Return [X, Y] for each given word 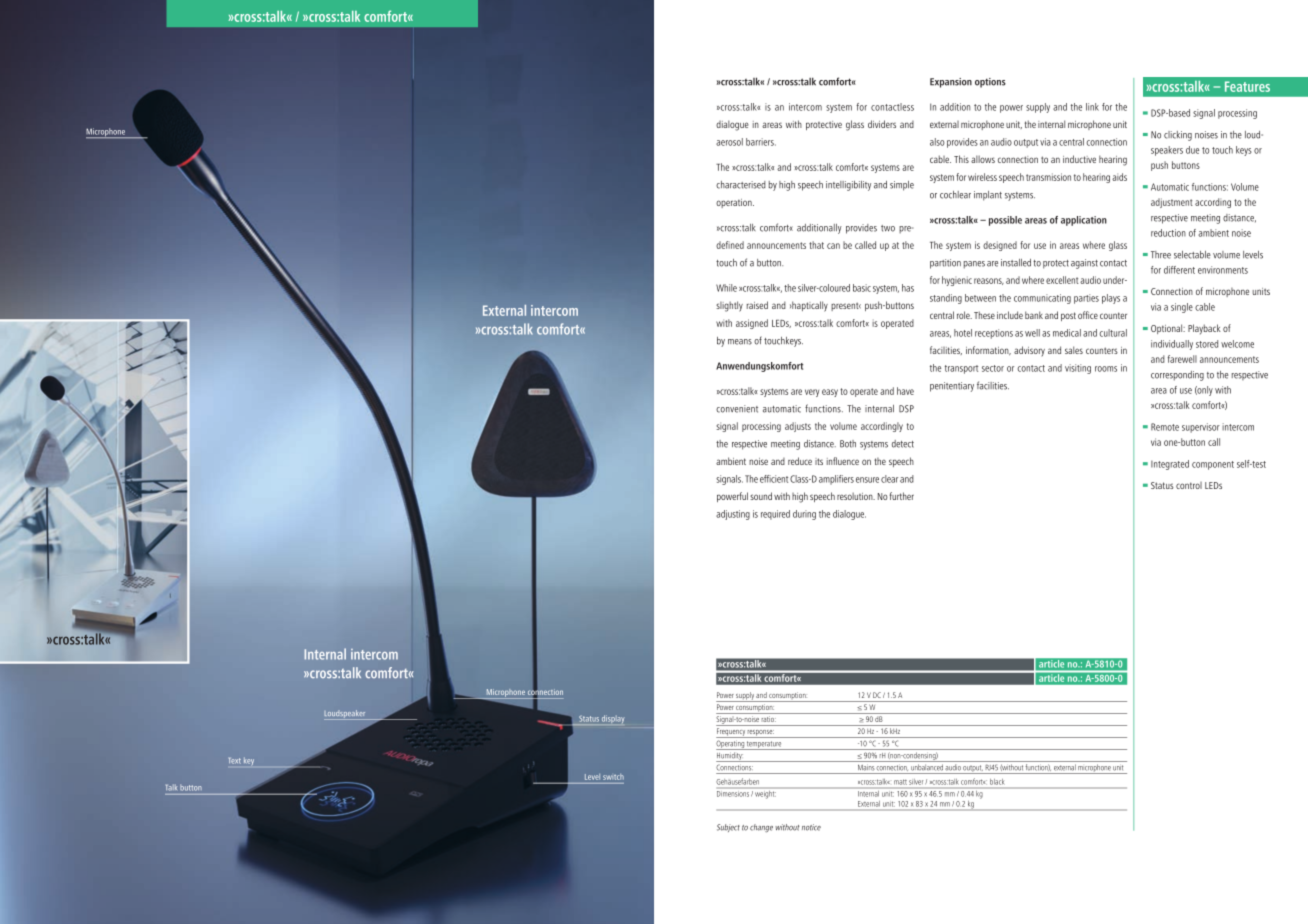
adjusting [733, 515]
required [775, 515]
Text [235, 761]
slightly [729, 306]
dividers [882, 124]
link [1092, 107]
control [1189, 485]
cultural [1113, 333]
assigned [752, 324]
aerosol [729, 142]
